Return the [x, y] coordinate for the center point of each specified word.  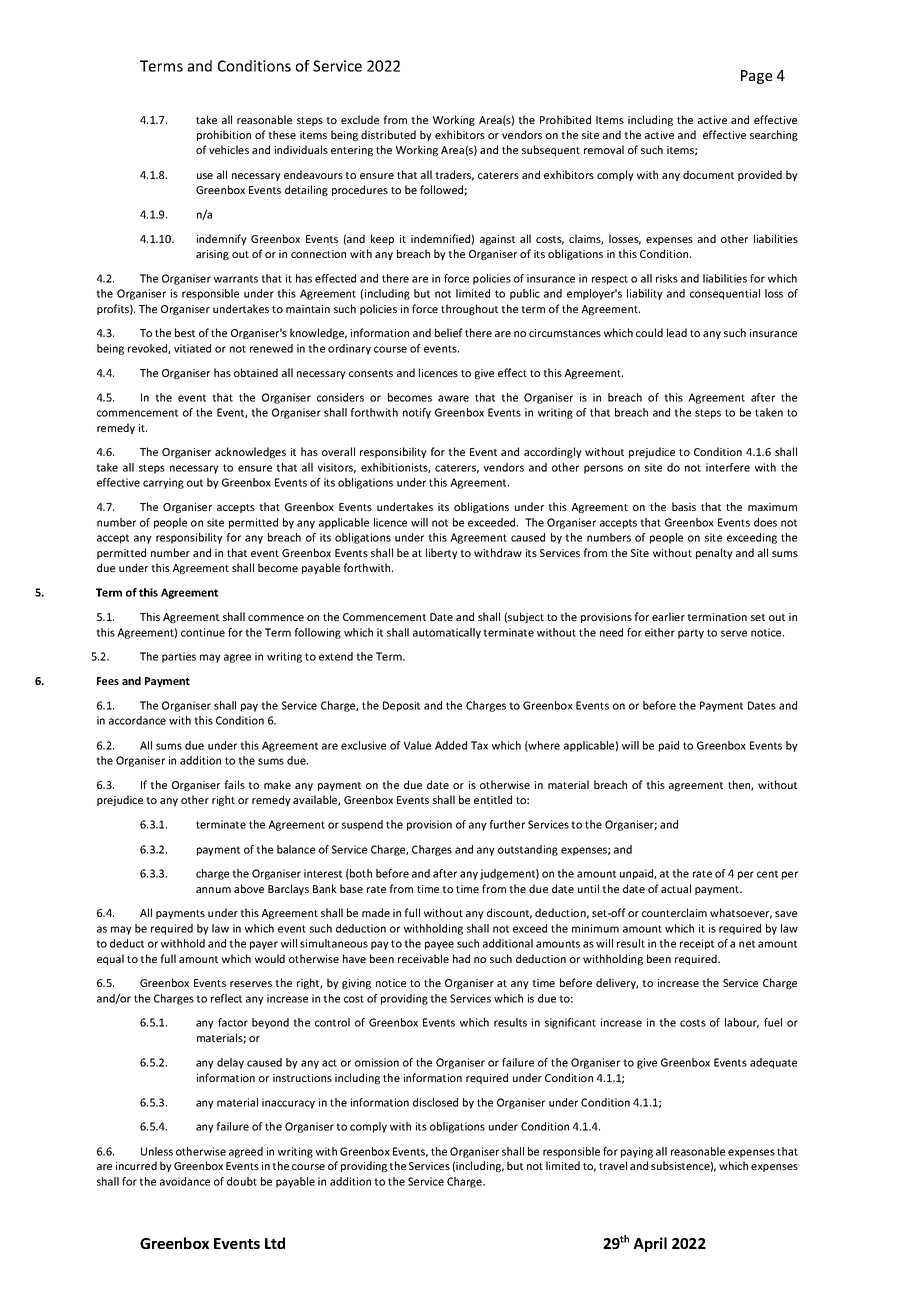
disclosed [435, 1102]
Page [756, 77]
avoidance [185, 1181]
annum [213, 890]
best [185, 332]
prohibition [224, 135]
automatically [447, 633]
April [650, 1244]
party [691, 634]
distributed [388, 134]
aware [453, 398]
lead [677, 332]
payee [439, 945]
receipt [697, 944]
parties [179, 657]
